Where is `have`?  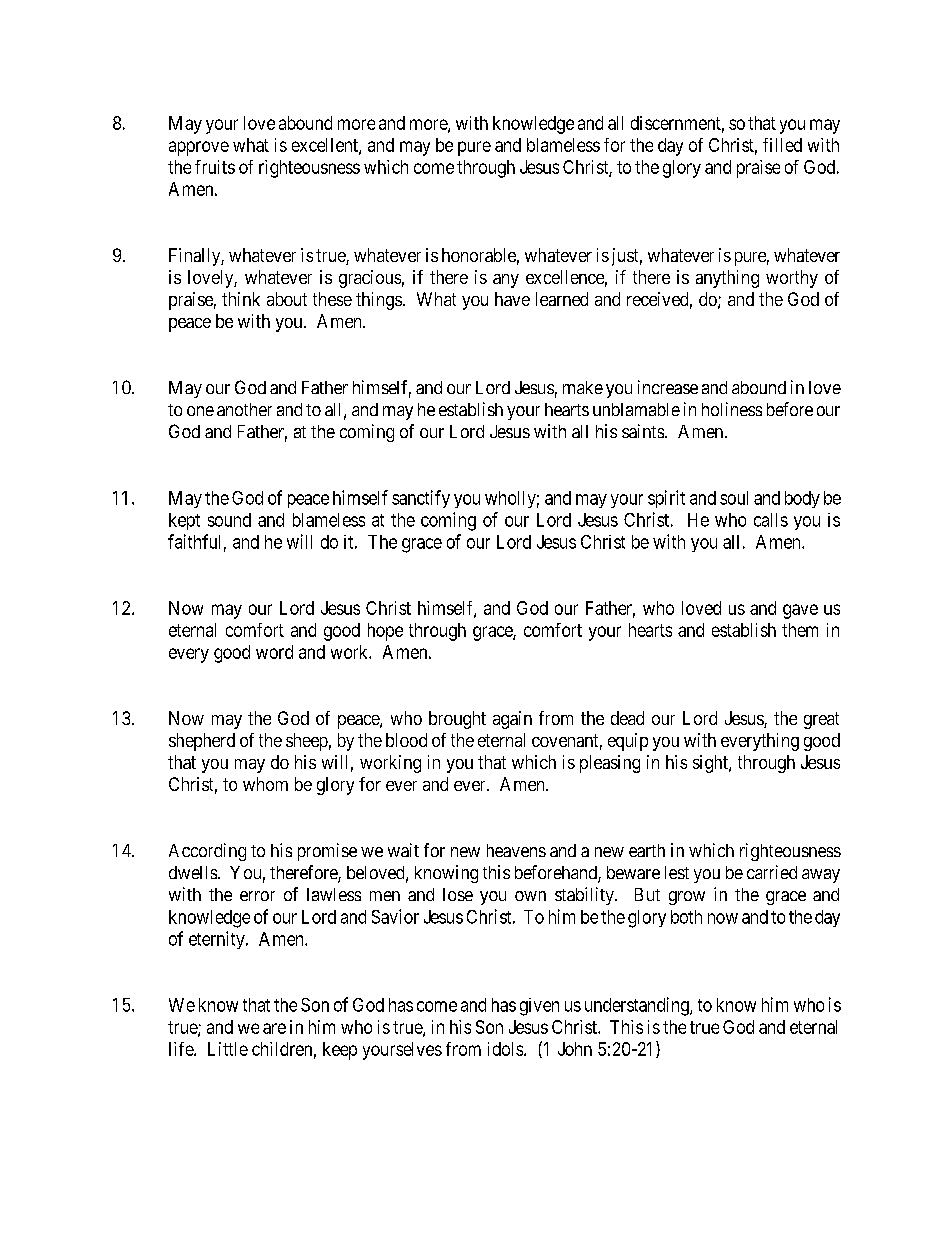
have is located at coordinates (512, 299).
